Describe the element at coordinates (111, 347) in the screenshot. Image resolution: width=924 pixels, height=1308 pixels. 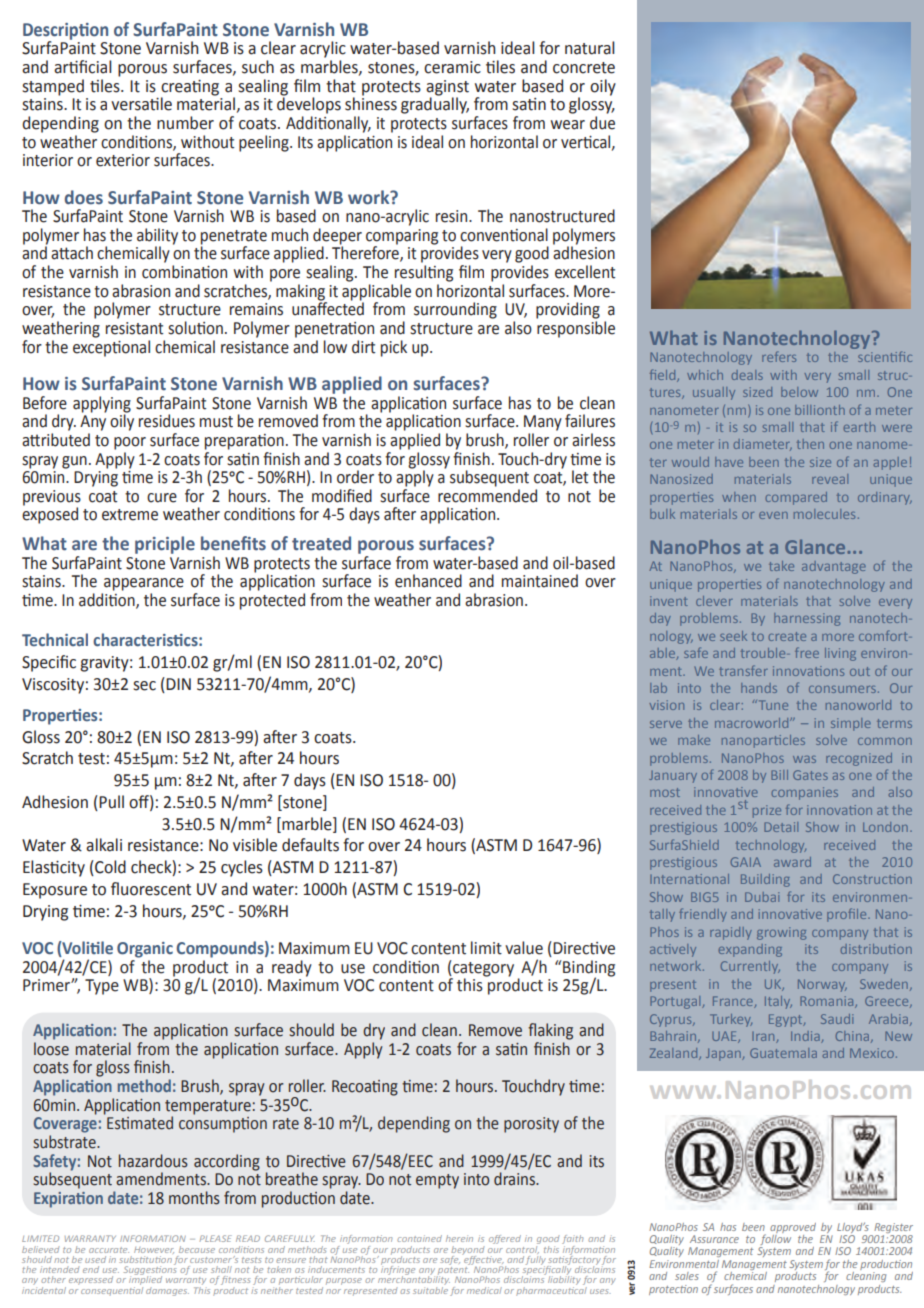
I see `exceptional` at that location.
